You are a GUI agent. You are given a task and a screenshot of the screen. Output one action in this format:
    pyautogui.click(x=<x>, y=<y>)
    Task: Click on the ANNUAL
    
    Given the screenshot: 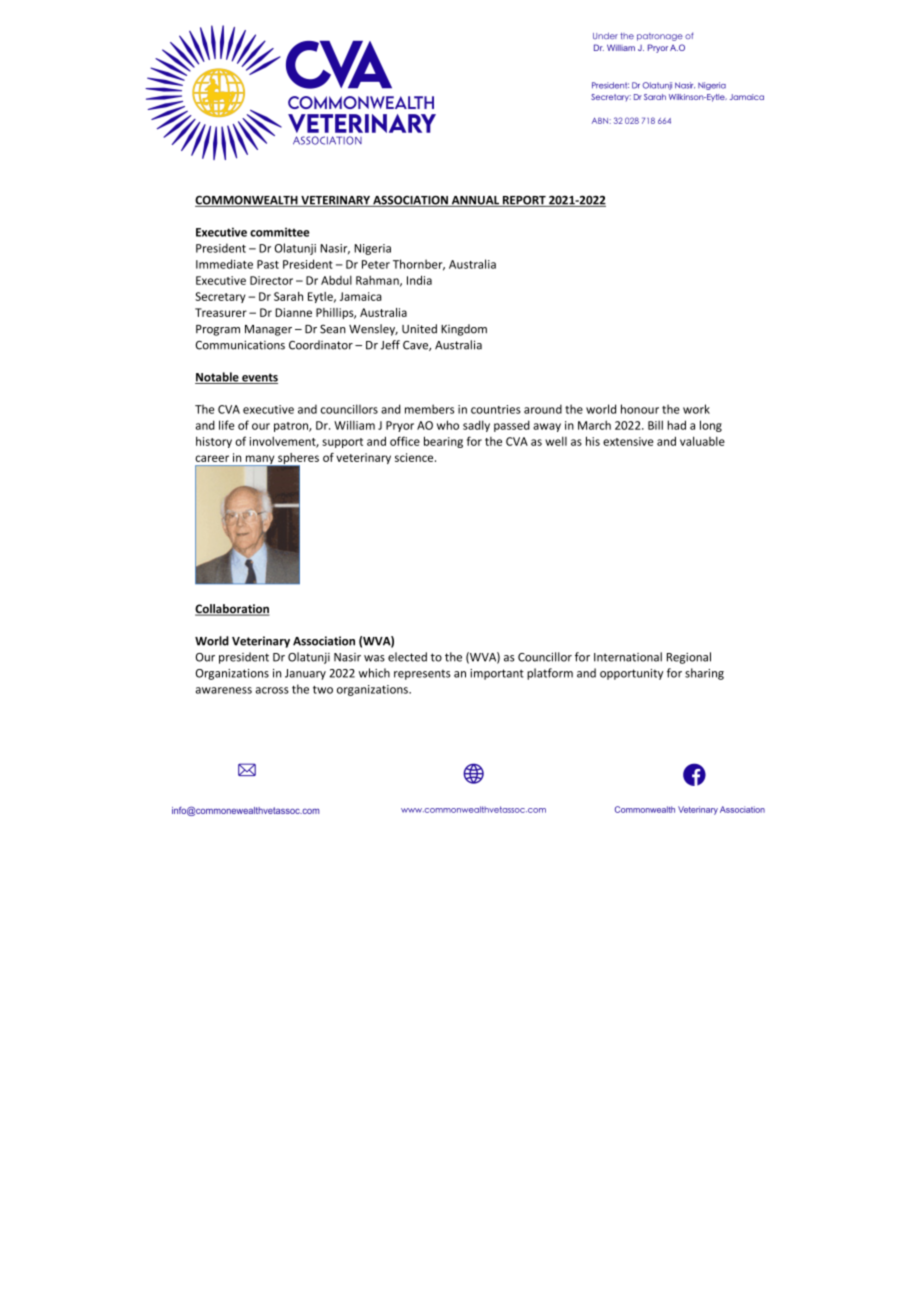 What is the action you would take?
    pyautogui.click(x=475, y=201)
